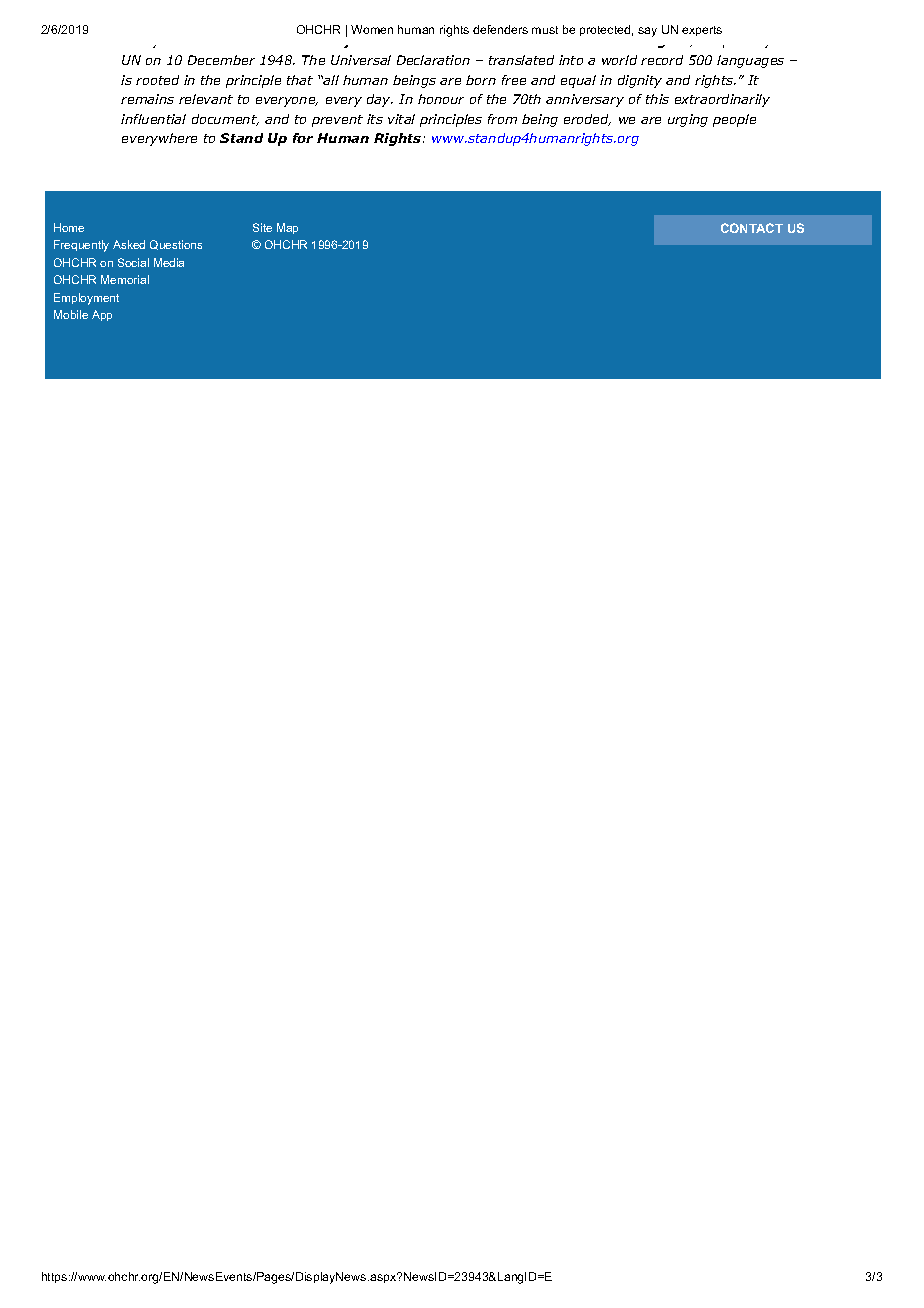 The image size is (924, 1308). Describe the element at coordinates (688, 120) in the page. I see `urging` at that location.
